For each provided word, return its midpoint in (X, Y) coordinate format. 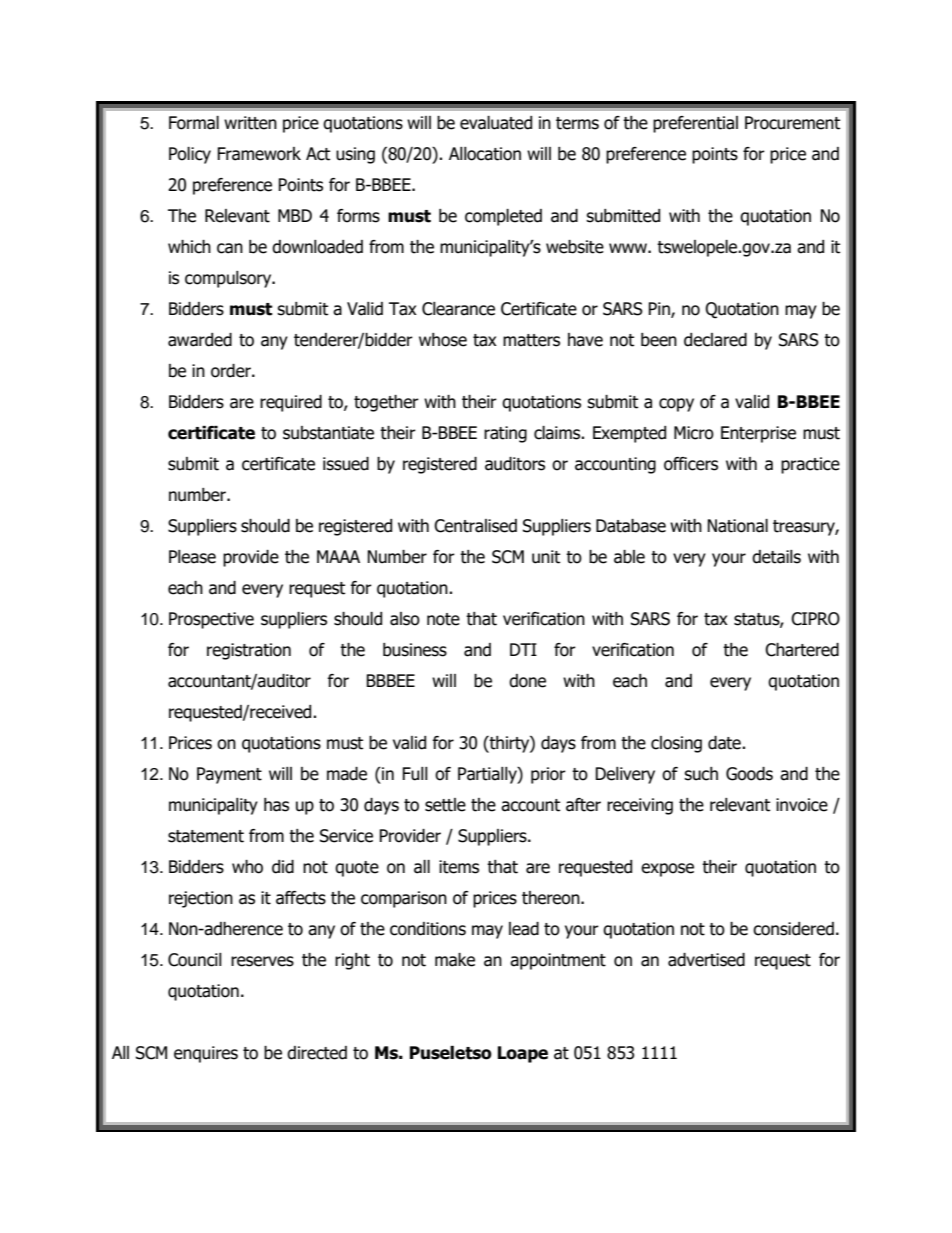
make (455, 960)
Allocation (485, 154)
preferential (695, 124)
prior (548, 775)
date (725, 743)
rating (505, 434)
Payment (229, 775)
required (291, 403)
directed (317, 1053)
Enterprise (758, 434)
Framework (259, 154)
